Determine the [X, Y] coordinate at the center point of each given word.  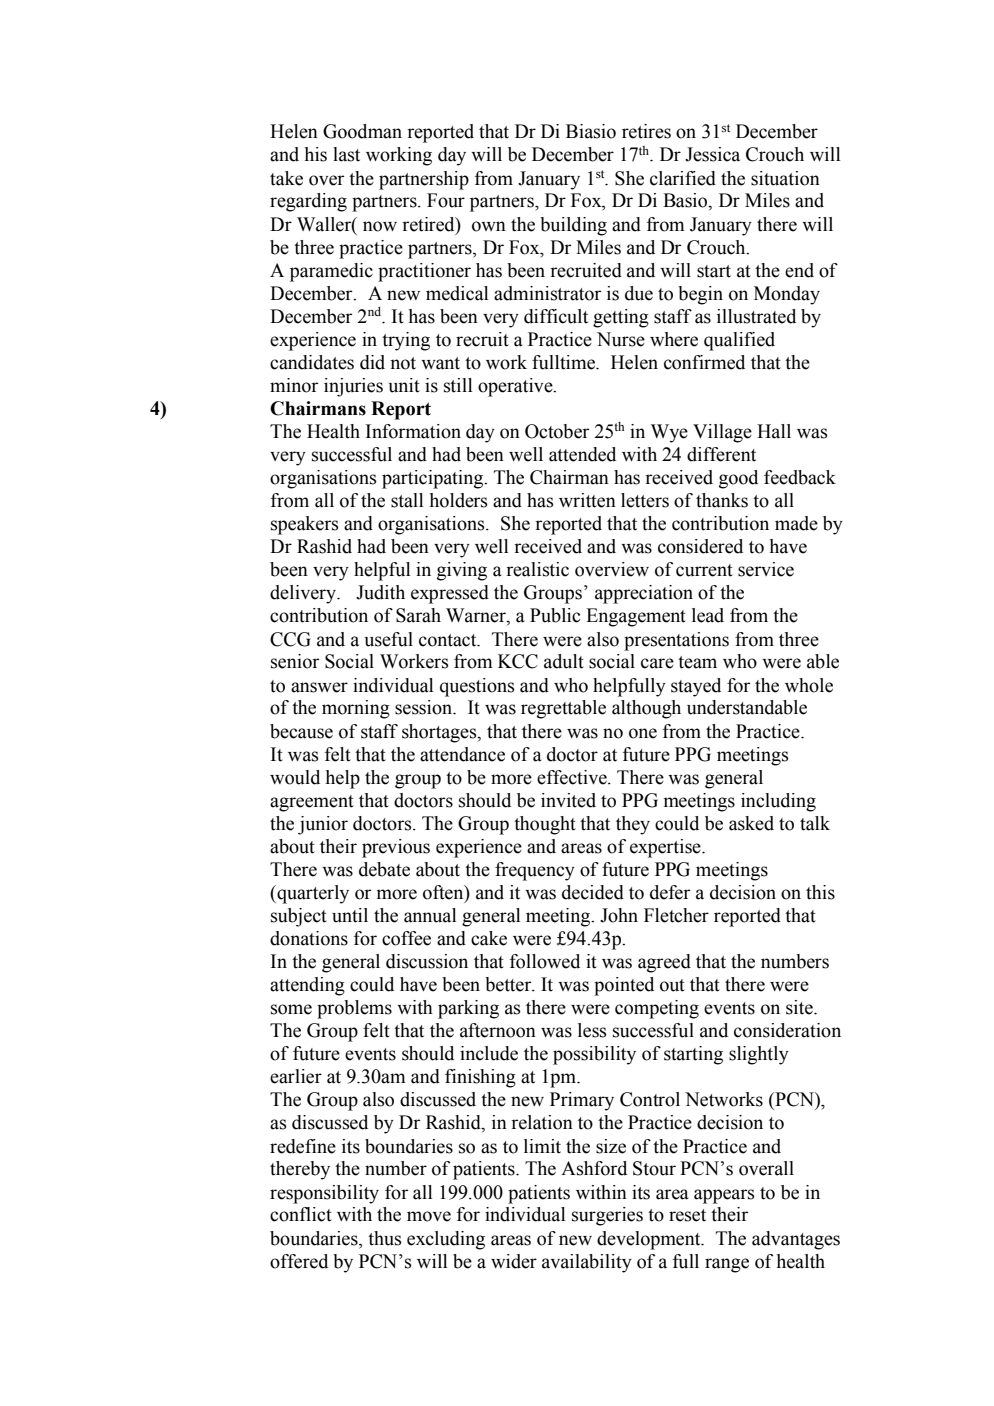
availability [587, 1263]
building [573, 226]
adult [564, 661]
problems [354, 1009]
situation [785, 178]
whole [809, 685]
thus [385, 1238]
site [800, 1007]
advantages [796, 1240]
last [346, 154]
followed [545, 961]
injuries [353, 387]
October [557, 431]
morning [356, 709]
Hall [774, 431]
